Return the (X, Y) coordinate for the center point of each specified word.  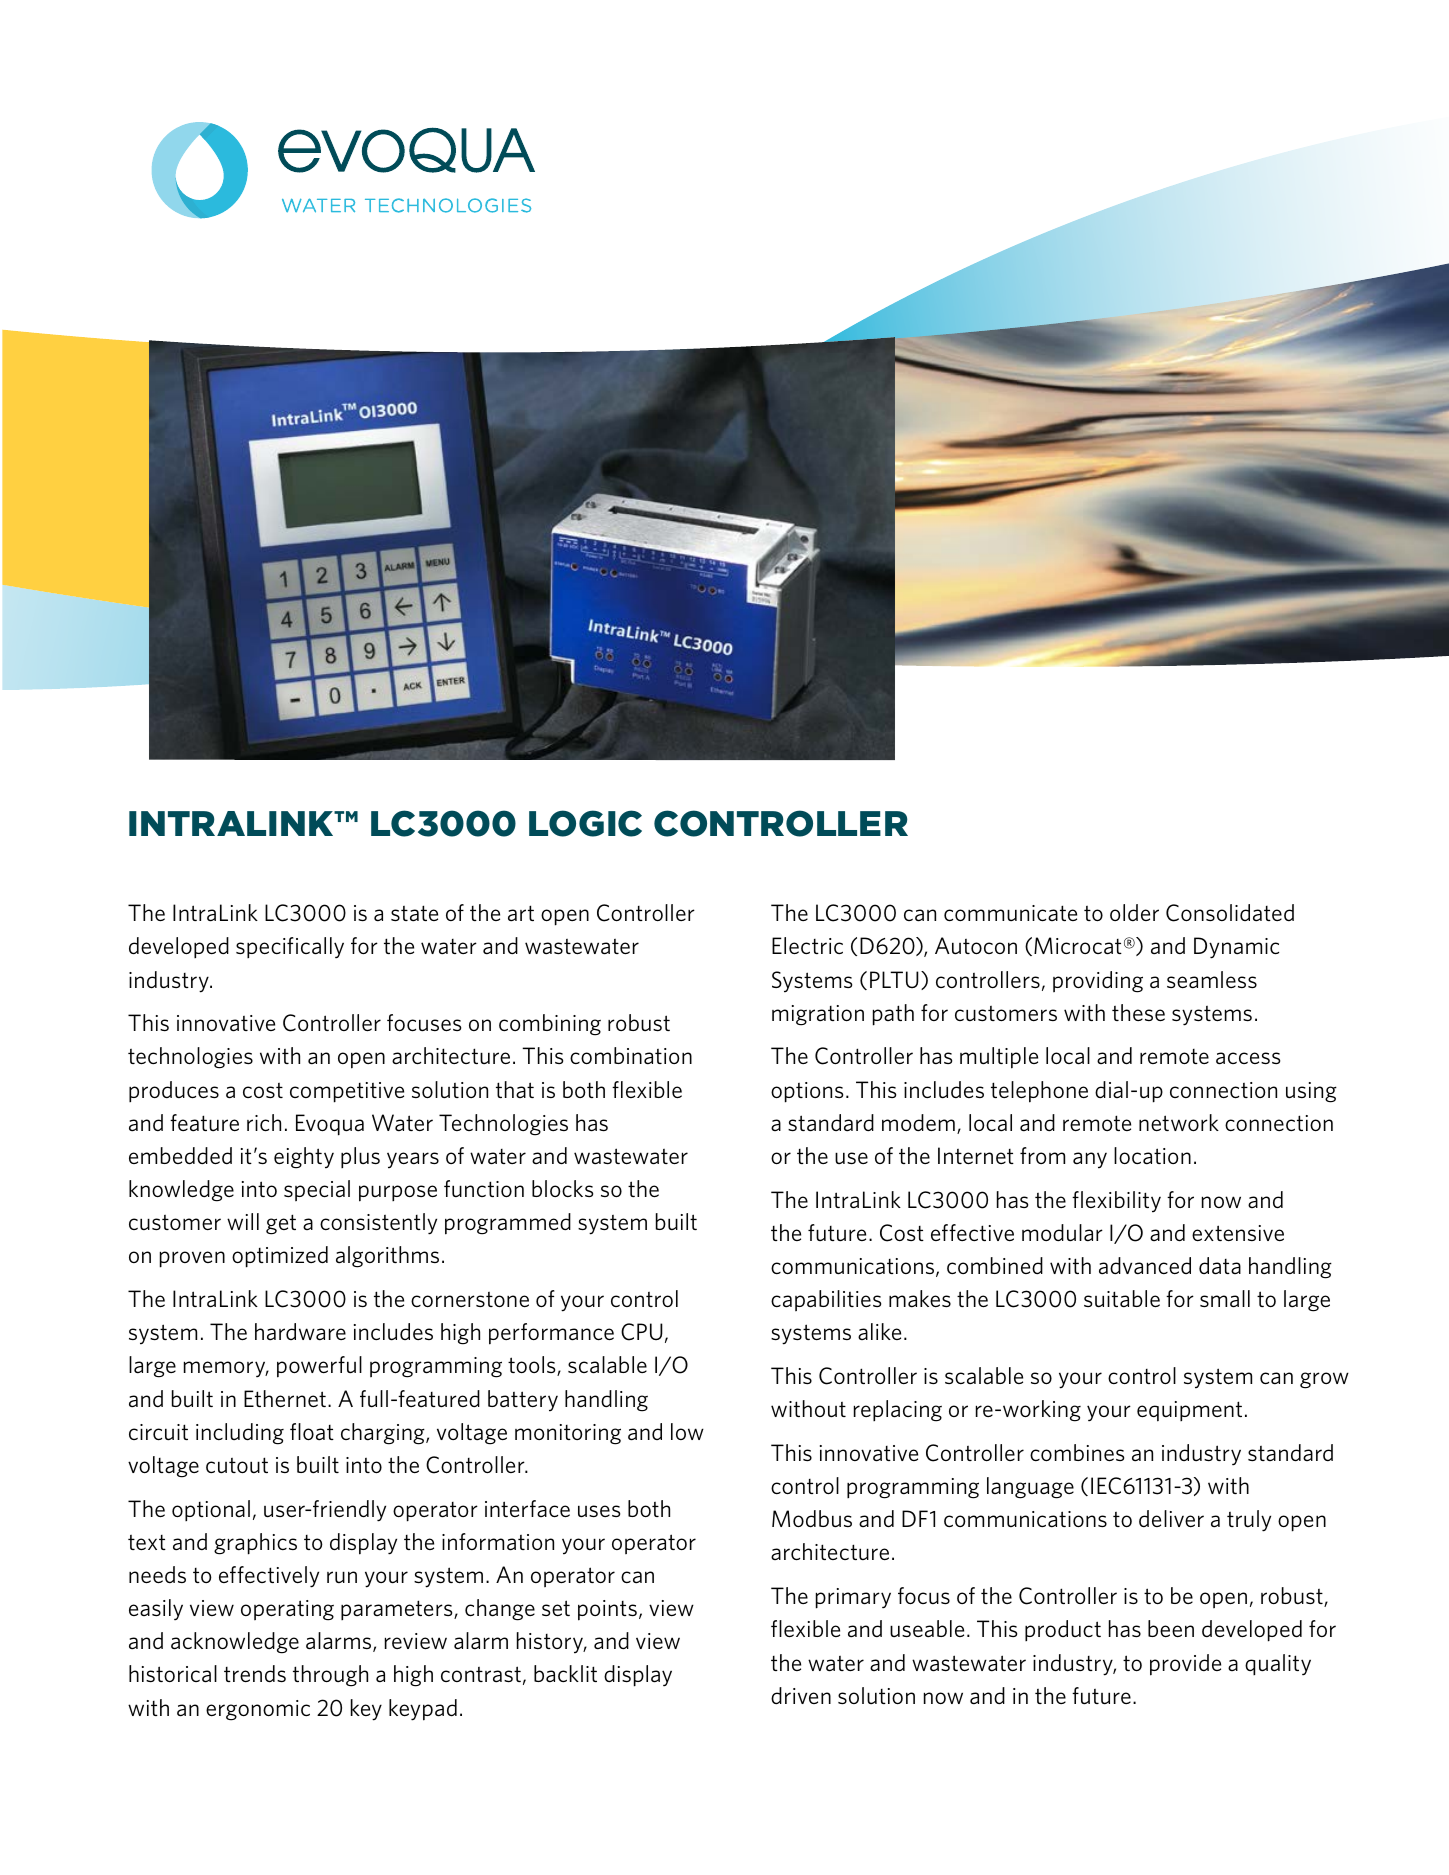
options (807, 1092)
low (687, 1431)
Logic (585, 823)
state (414, 913)
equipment (1189, 1411)
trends (255, 1674)
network (1179, 1122)
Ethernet (285, 1398)
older (1134, 912)
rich (264, 1123)
